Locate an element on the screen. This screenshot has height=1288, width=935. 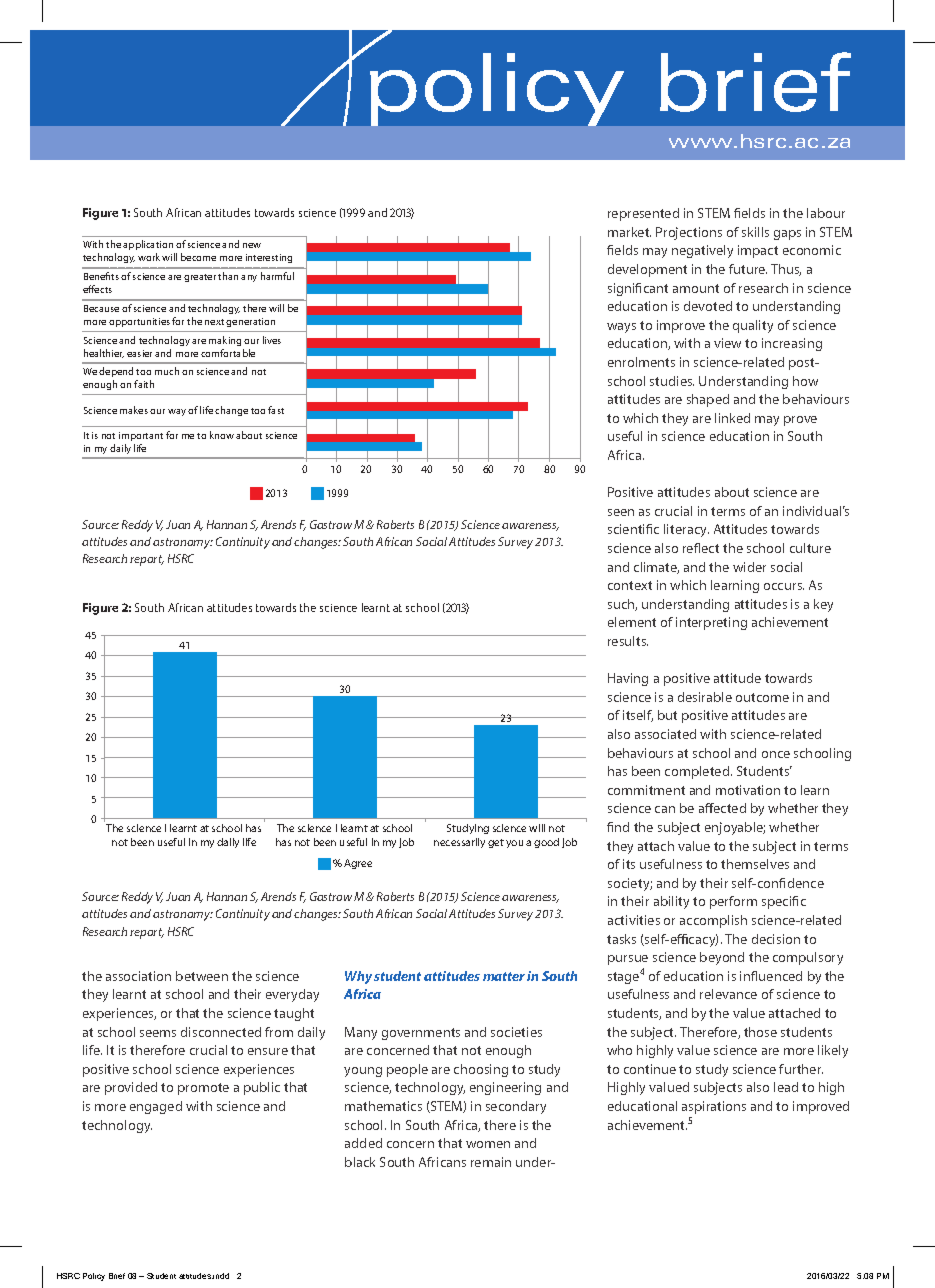
necessarily is located at coordinates (459, 843).
